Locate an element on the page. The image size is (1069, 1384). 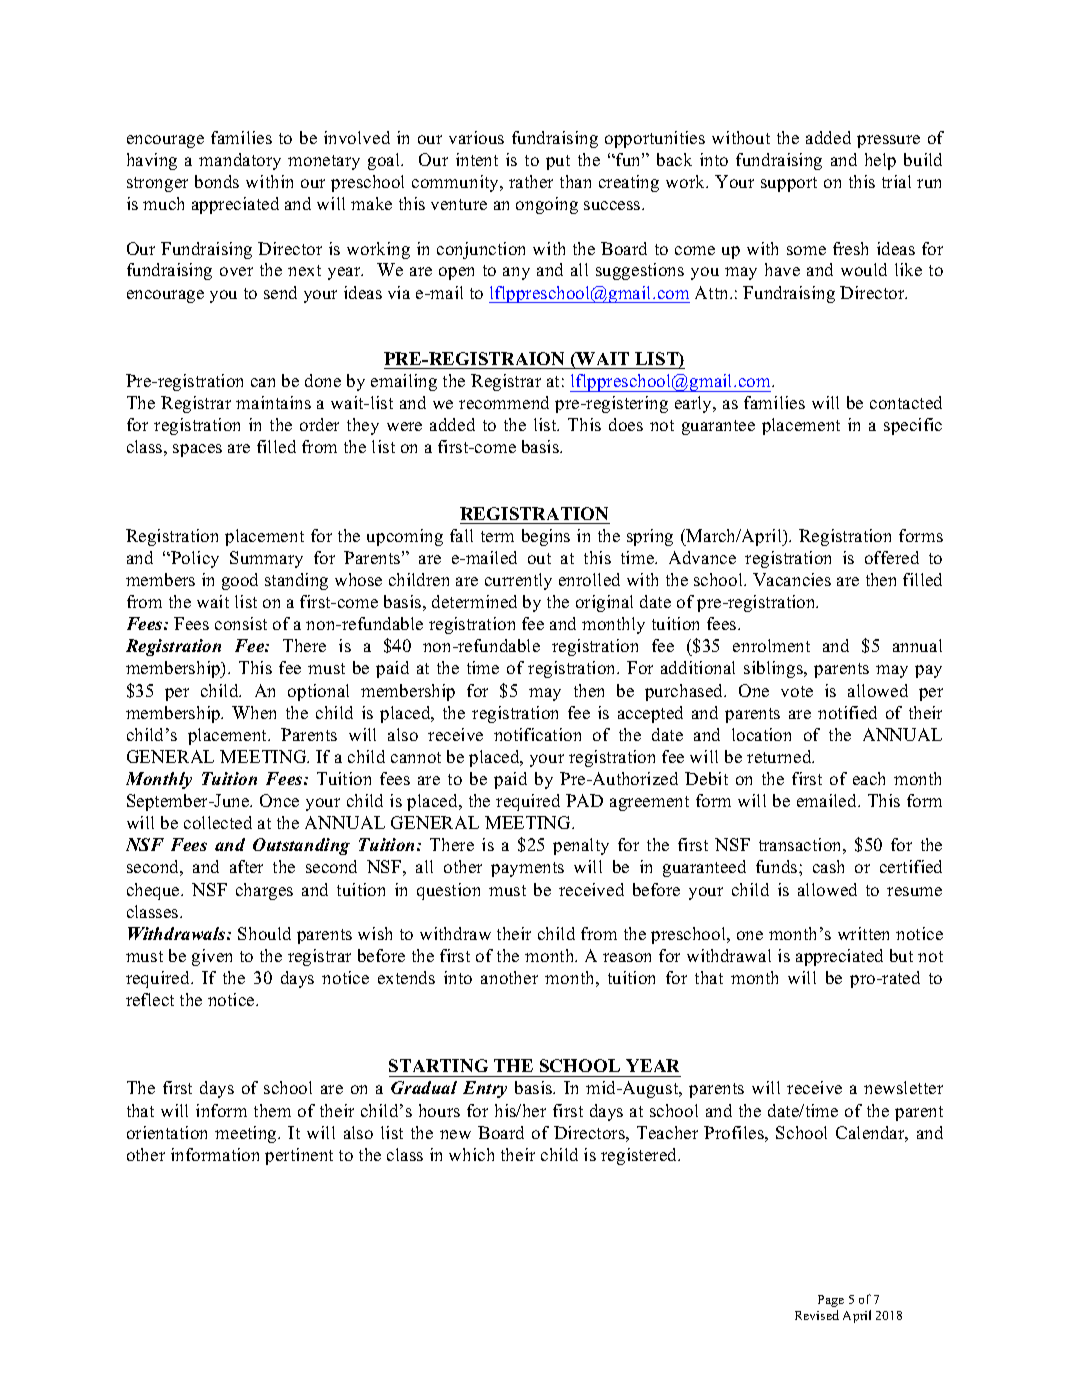
mandatory is located at coordinates (240, 161).
